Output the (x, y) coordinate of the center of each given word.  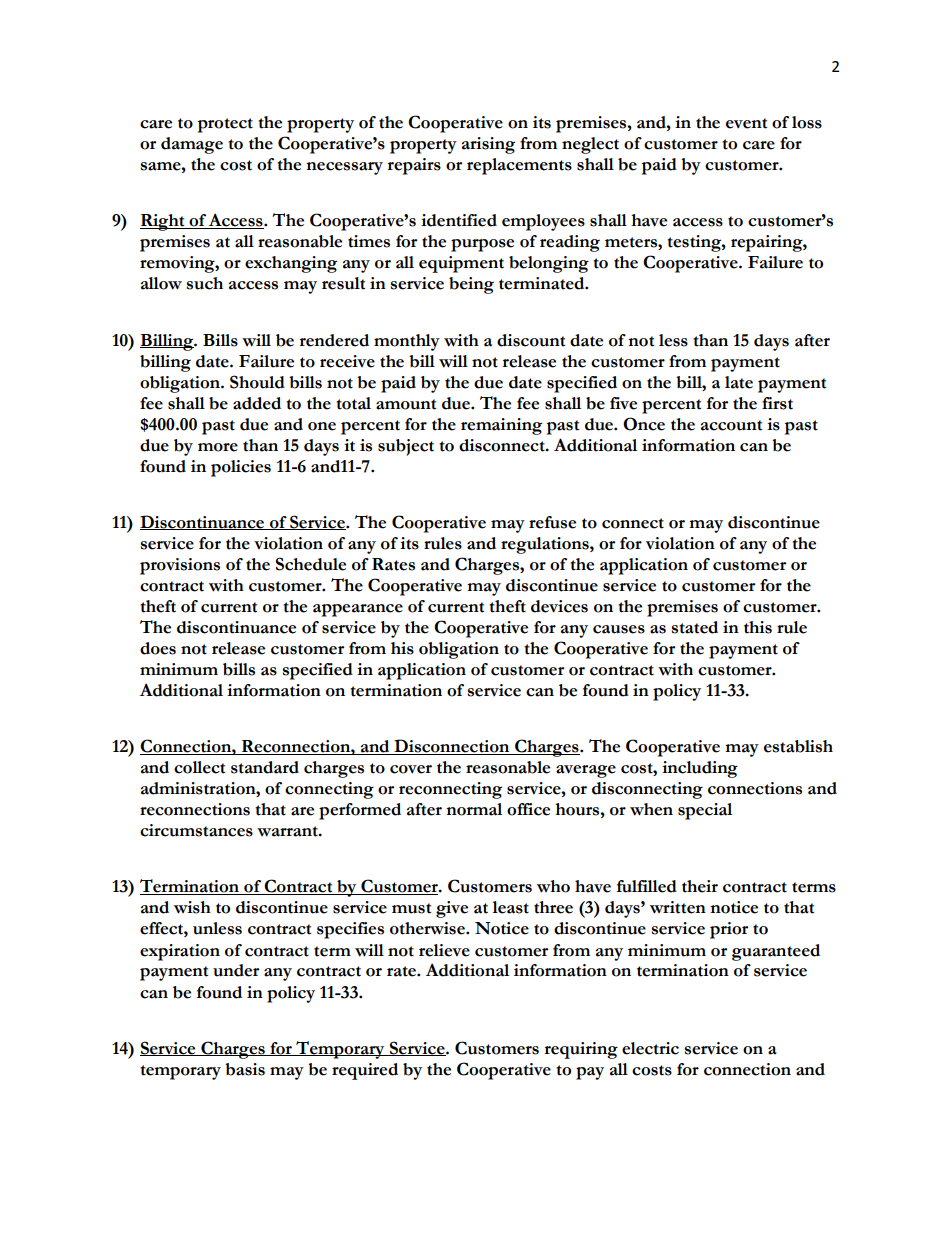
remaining (501, 426)
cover (411, 769)
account (731, 425)
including (700, 769)
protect (225, 125)
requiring (581, 1050)
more (218, 447)
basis (245, 1069)
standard (265, 767)
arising (488, 145)
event (746, 123)
